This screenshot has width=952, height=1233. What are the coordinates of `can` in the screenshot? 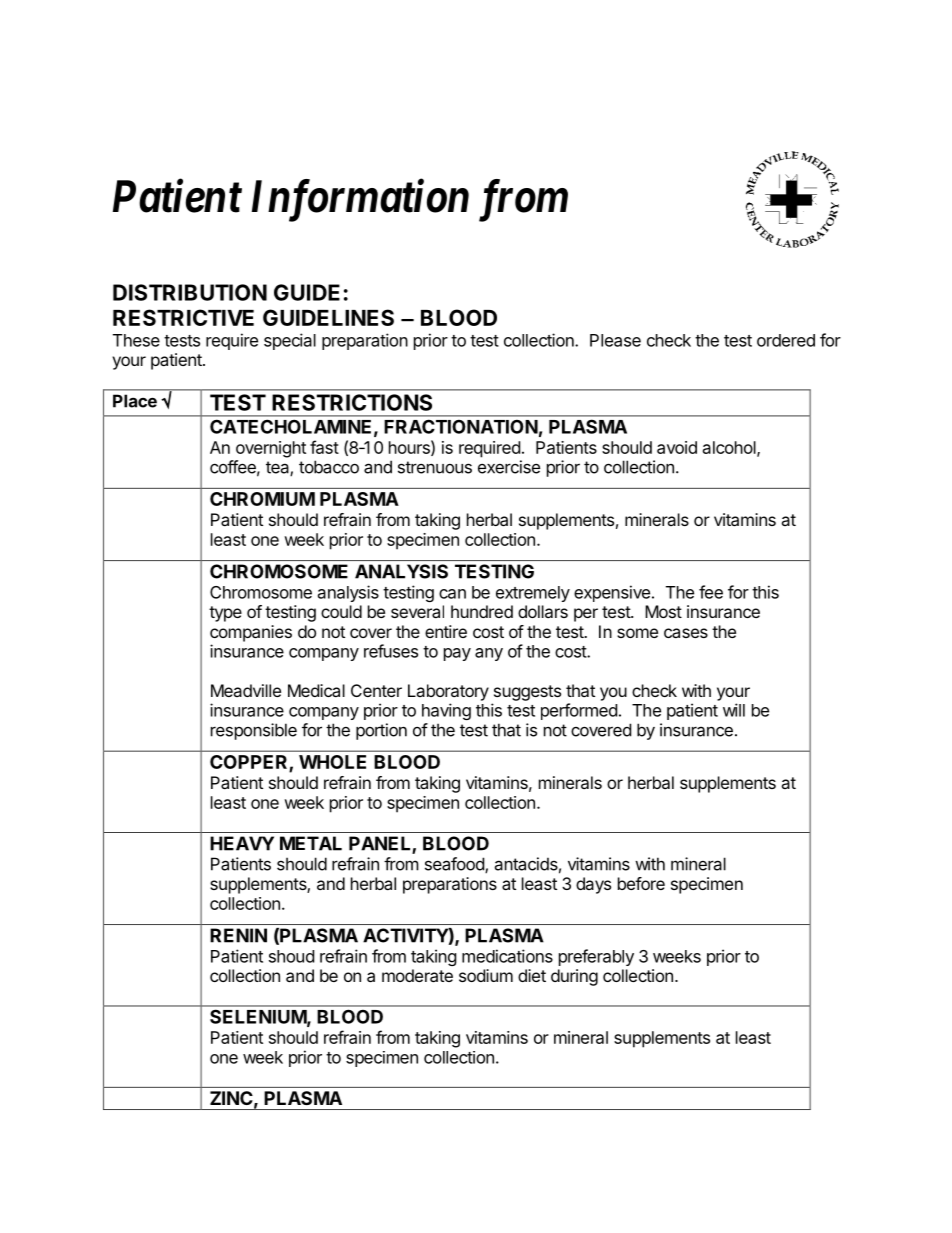 It's located at (452, 594).
